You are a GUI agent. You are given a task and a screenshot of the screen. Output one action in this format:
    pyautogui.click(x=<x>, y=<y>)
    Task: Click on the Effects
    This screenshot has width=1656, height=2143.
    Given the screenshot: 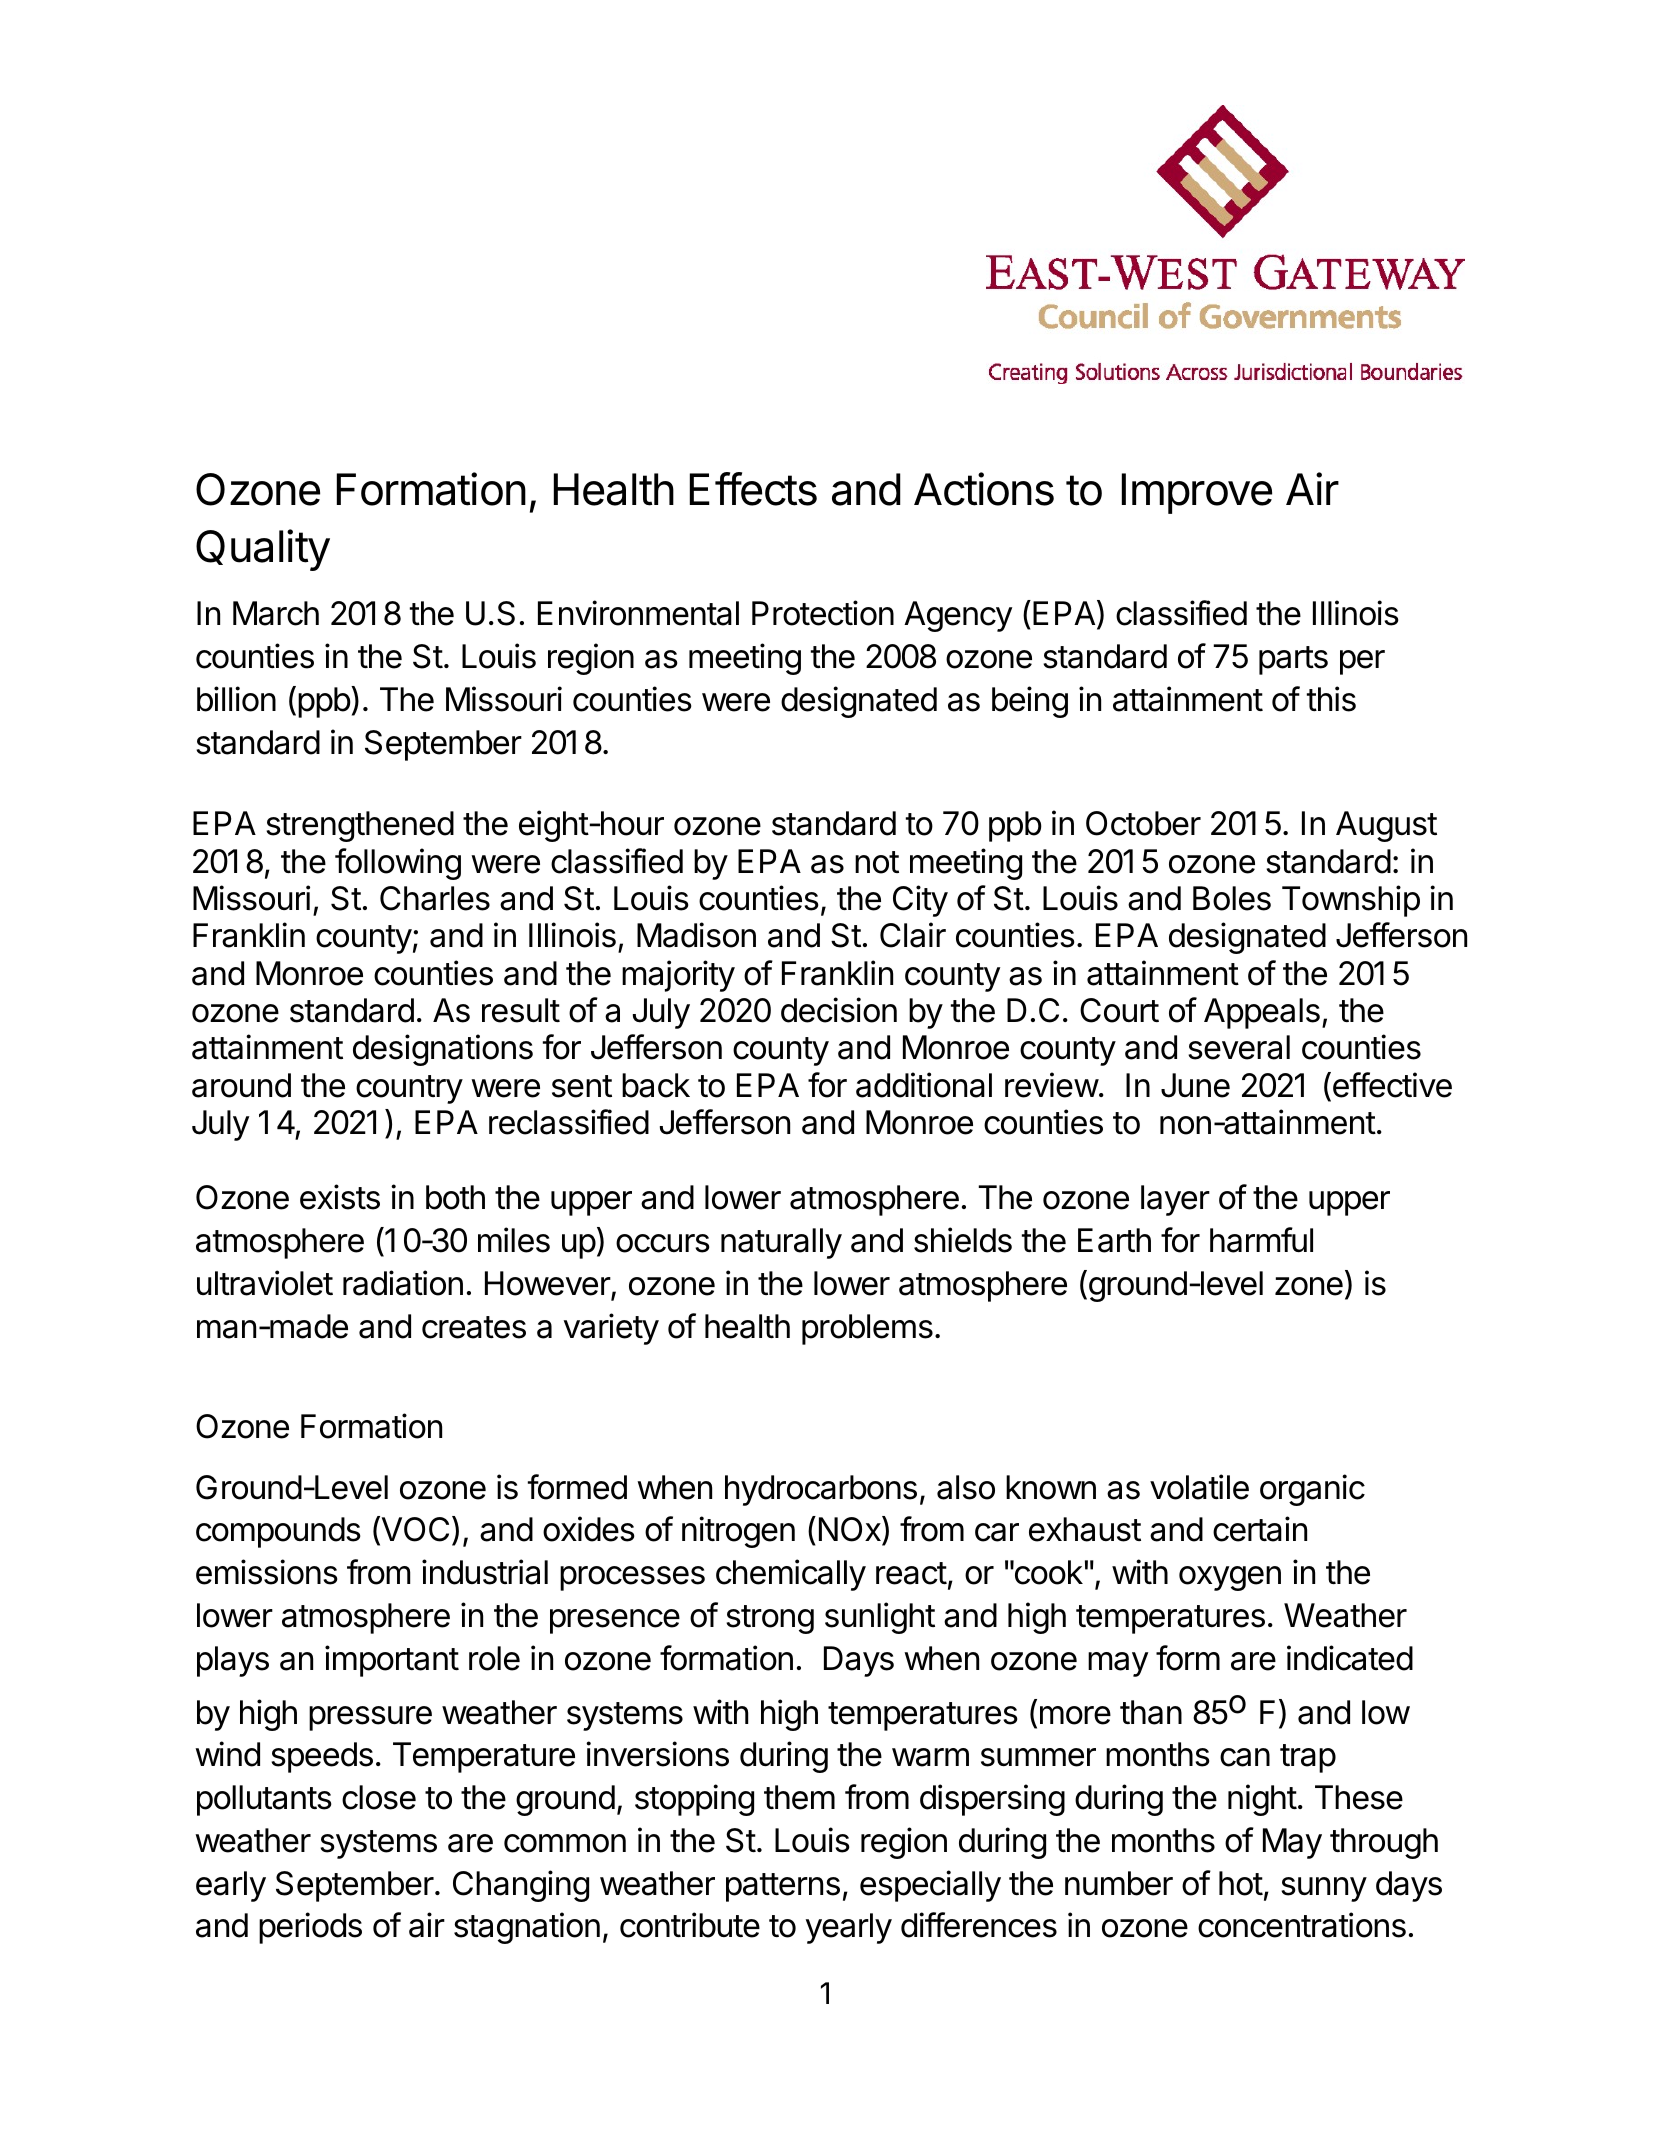 What is the action you would take?
    pyautogui.click(x=753, y=489)
